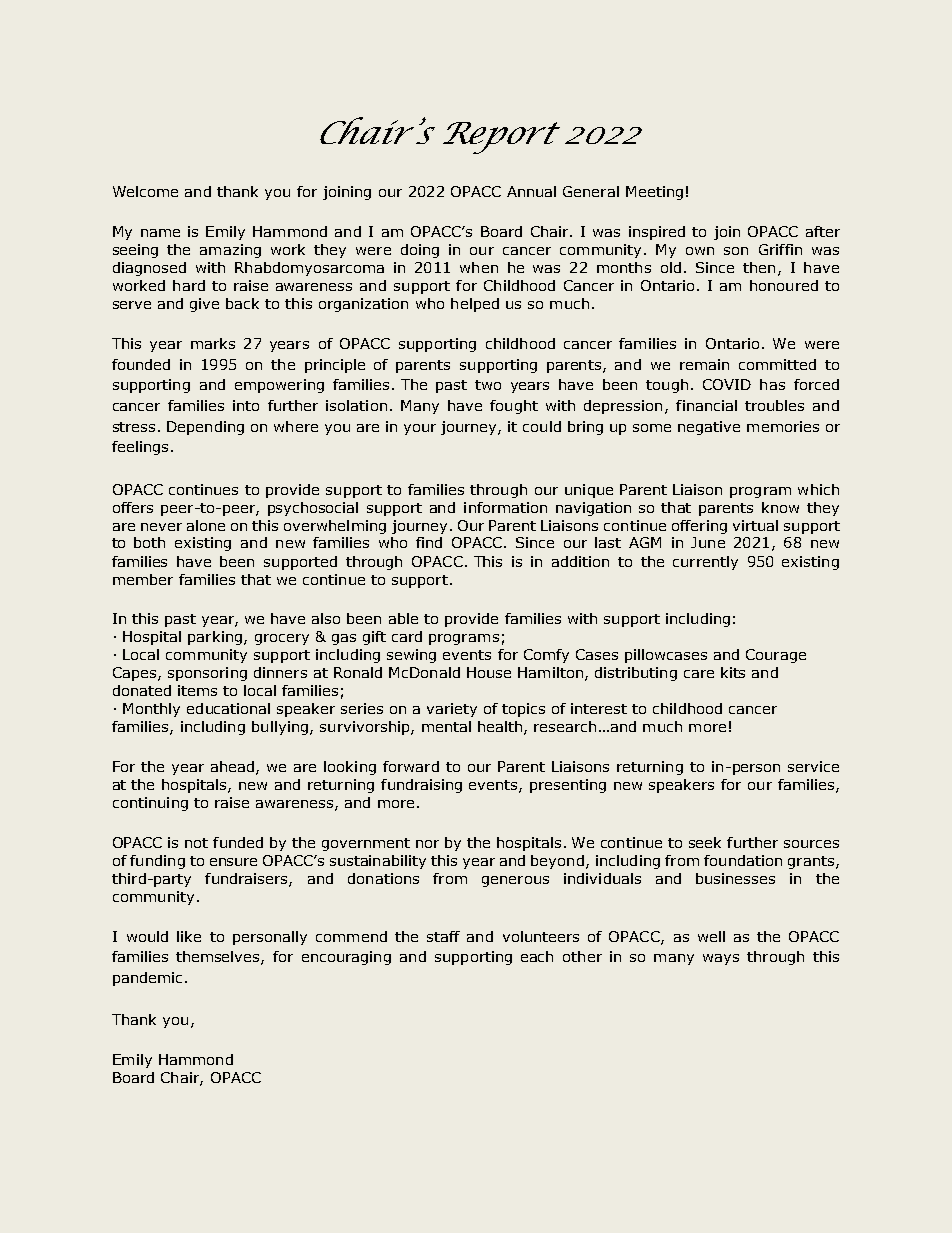 The width and height of the screenshot is (952, 1233). Describe the element at coordinates (780, 249) in the screenshot. I see `Griffin` at that location.
